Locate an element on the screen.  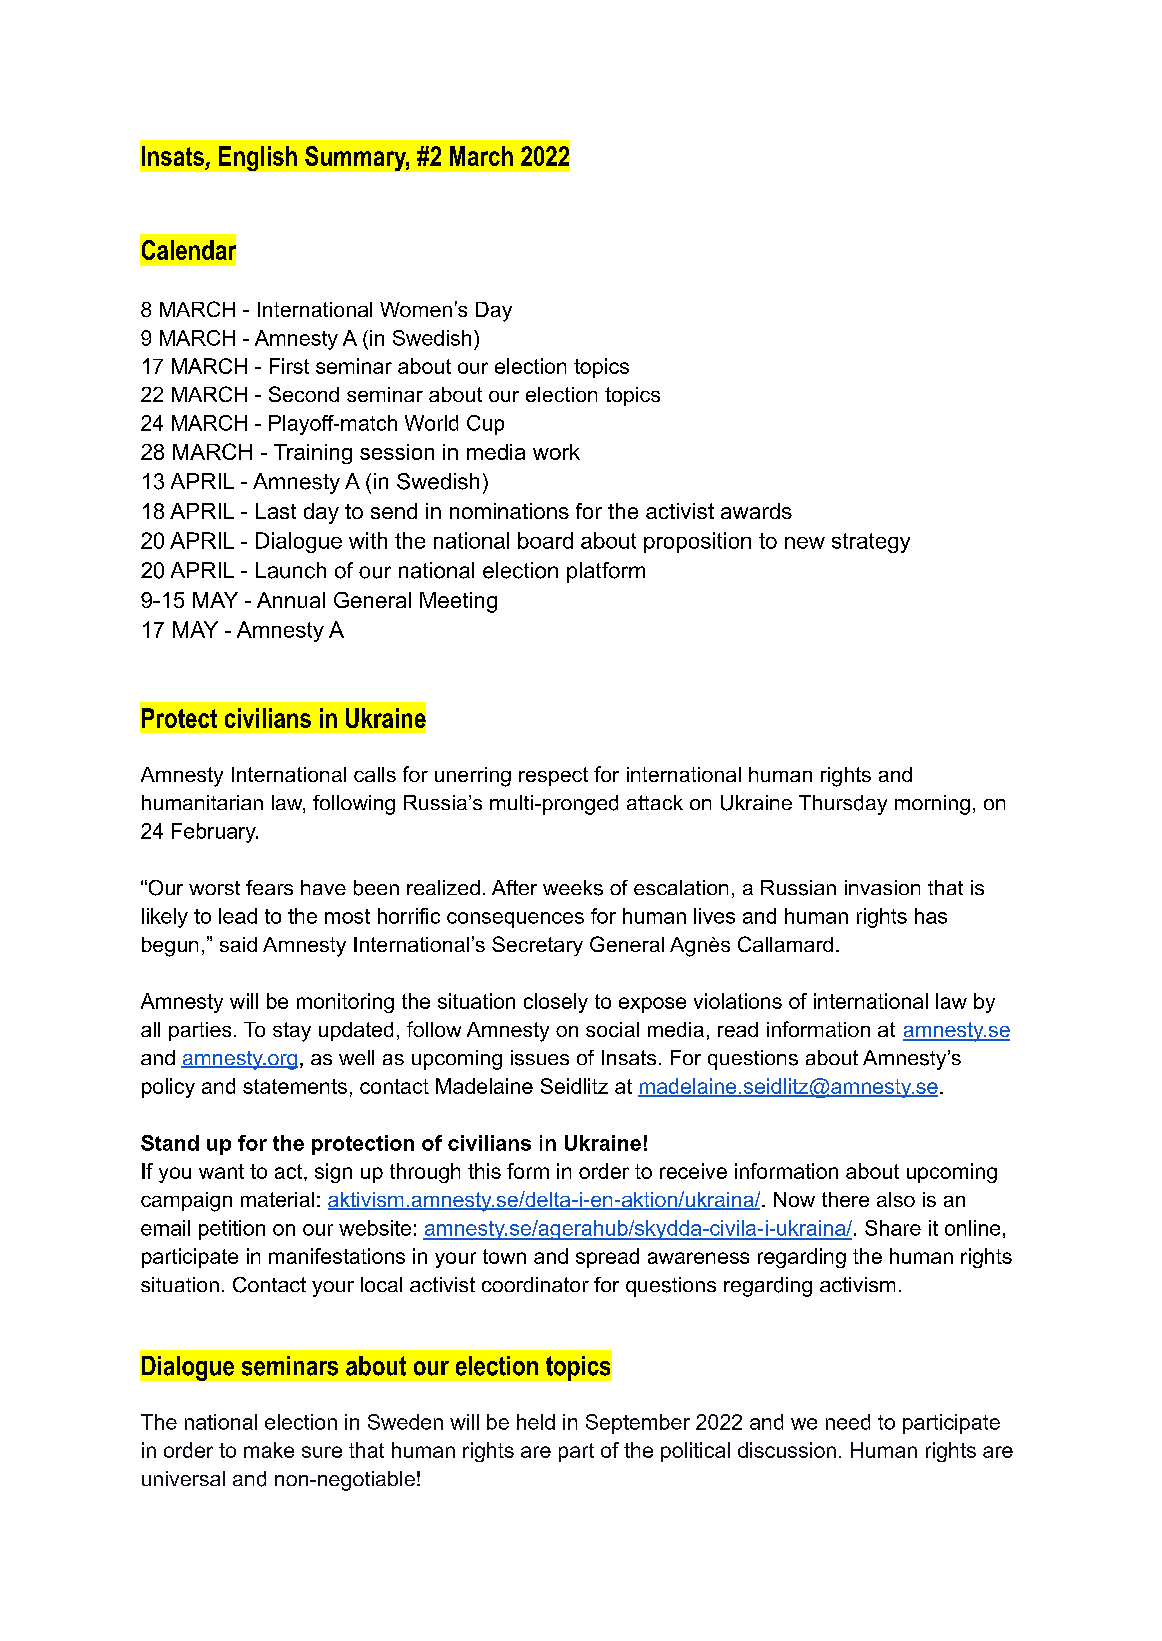
also is located at coordinates (896, 1199).
